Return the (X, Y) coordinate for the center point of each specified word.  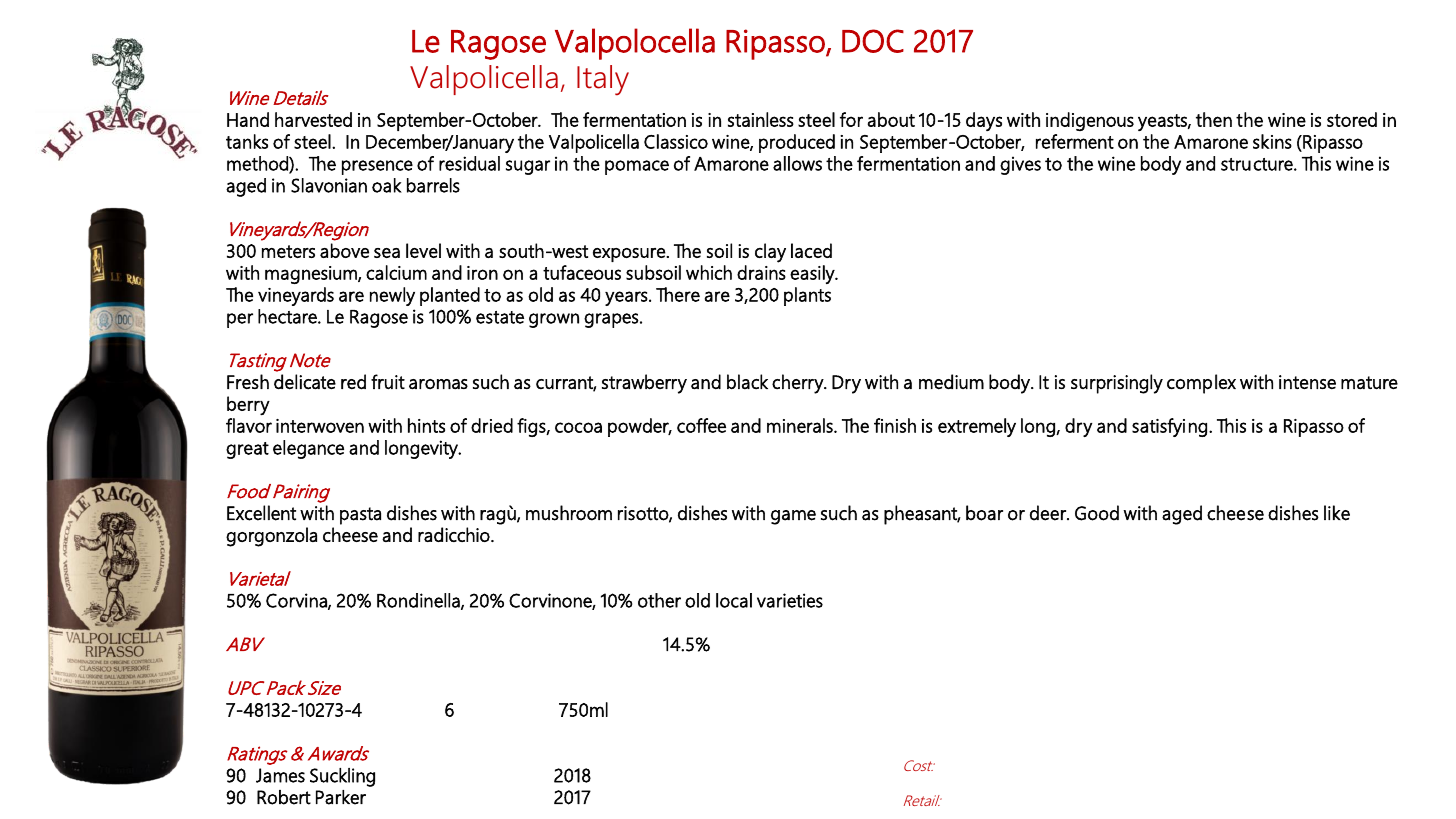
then (1214, 119)
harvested (313, 119)
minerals (801, 425)
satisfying (1169, 427)
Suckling (342, 777)
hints (426, 425)
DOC (873, 41)
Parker (341, 797)
